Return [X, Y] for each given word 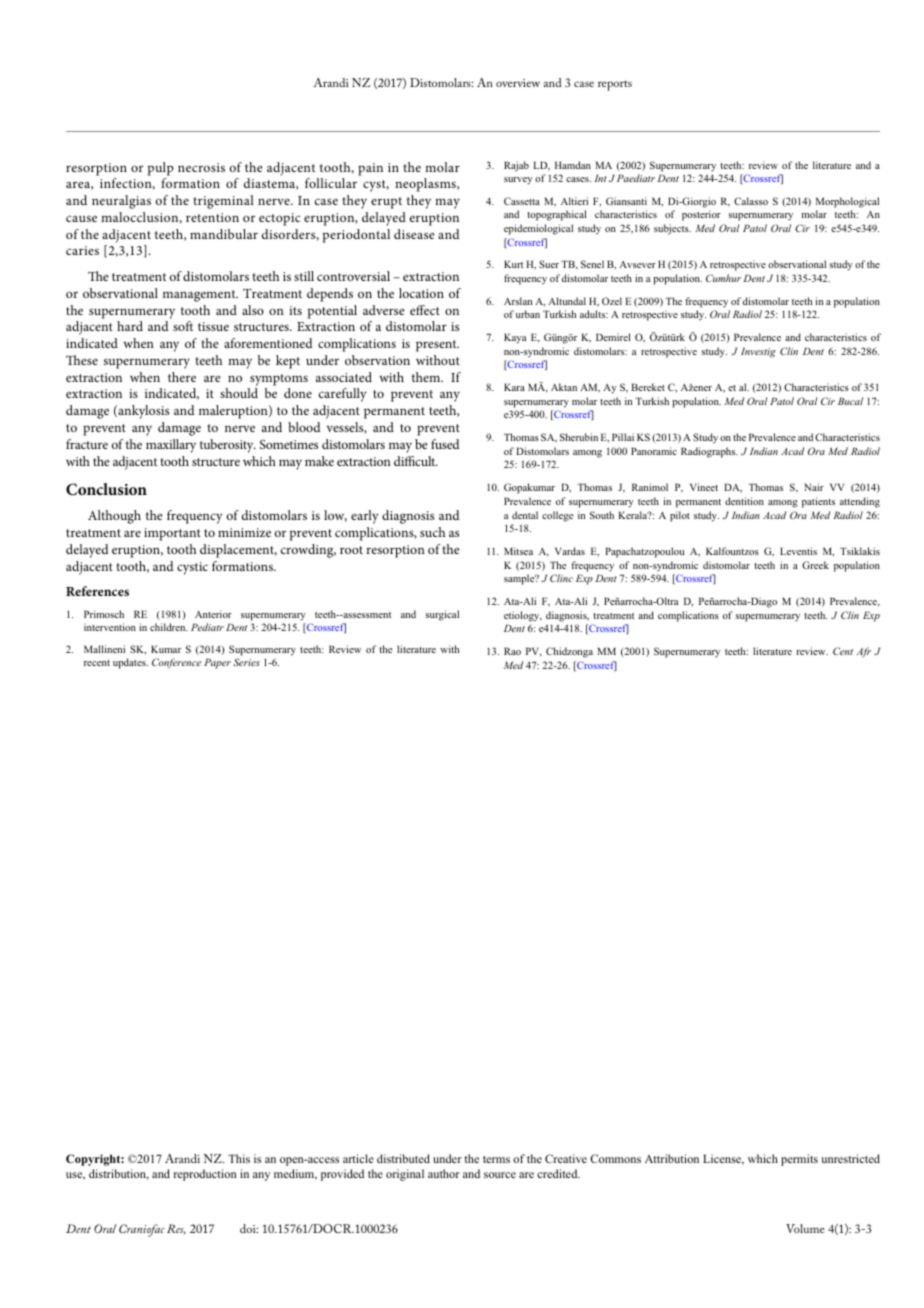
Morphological [847, 202]
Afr [864, 652]
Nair [814, 487]
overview [518, 83]
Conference [176, 663]
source [500, 1175]
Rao [512, 651]
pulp [161, 169]
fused [445, 444]
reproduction [205, 1175]
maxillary [171, 446]
